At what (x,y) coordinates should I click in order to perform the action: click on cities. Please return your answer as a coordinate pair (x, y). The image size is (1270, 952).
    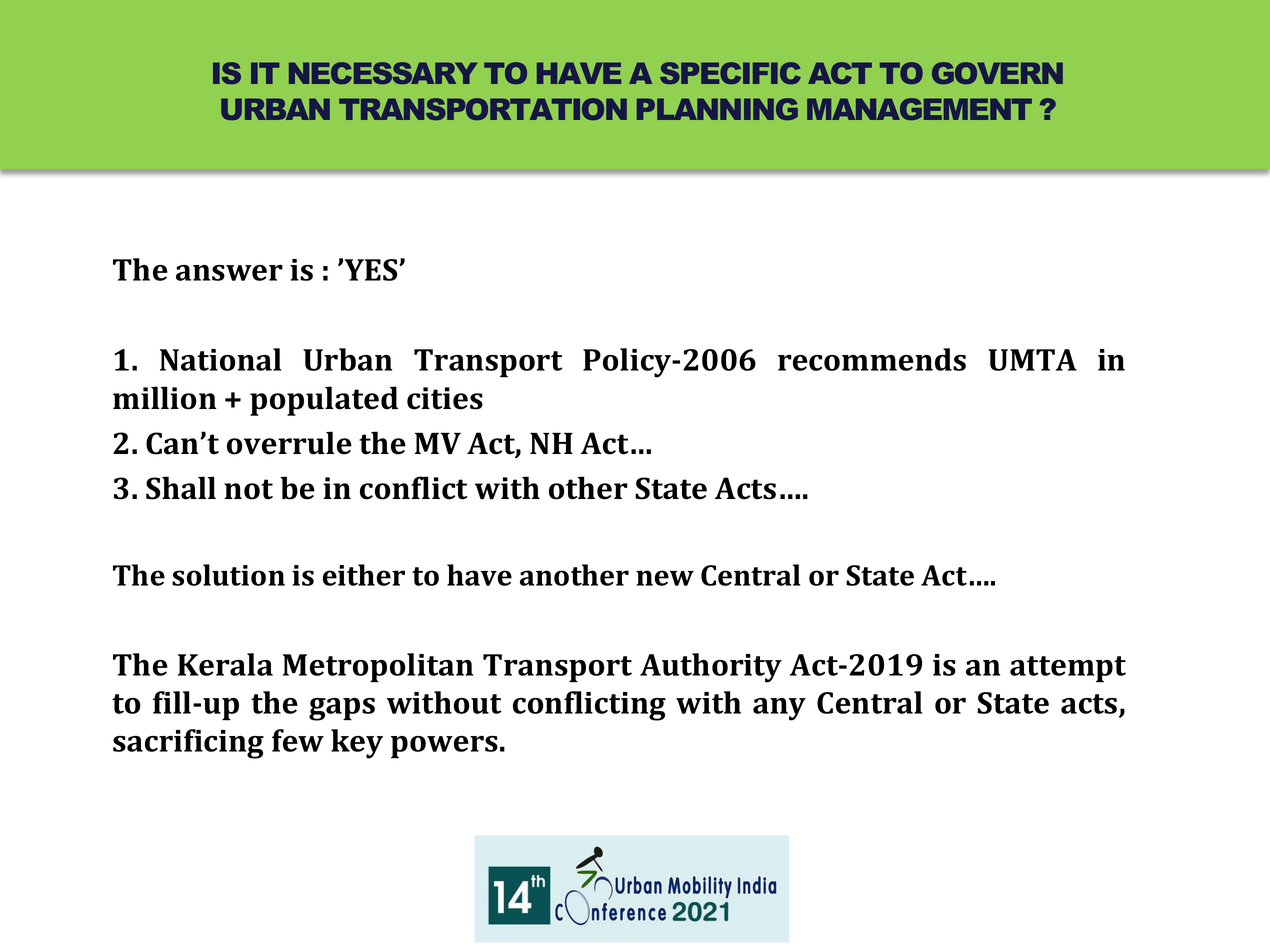
    Looking at the image, I should click on (445, 398).
